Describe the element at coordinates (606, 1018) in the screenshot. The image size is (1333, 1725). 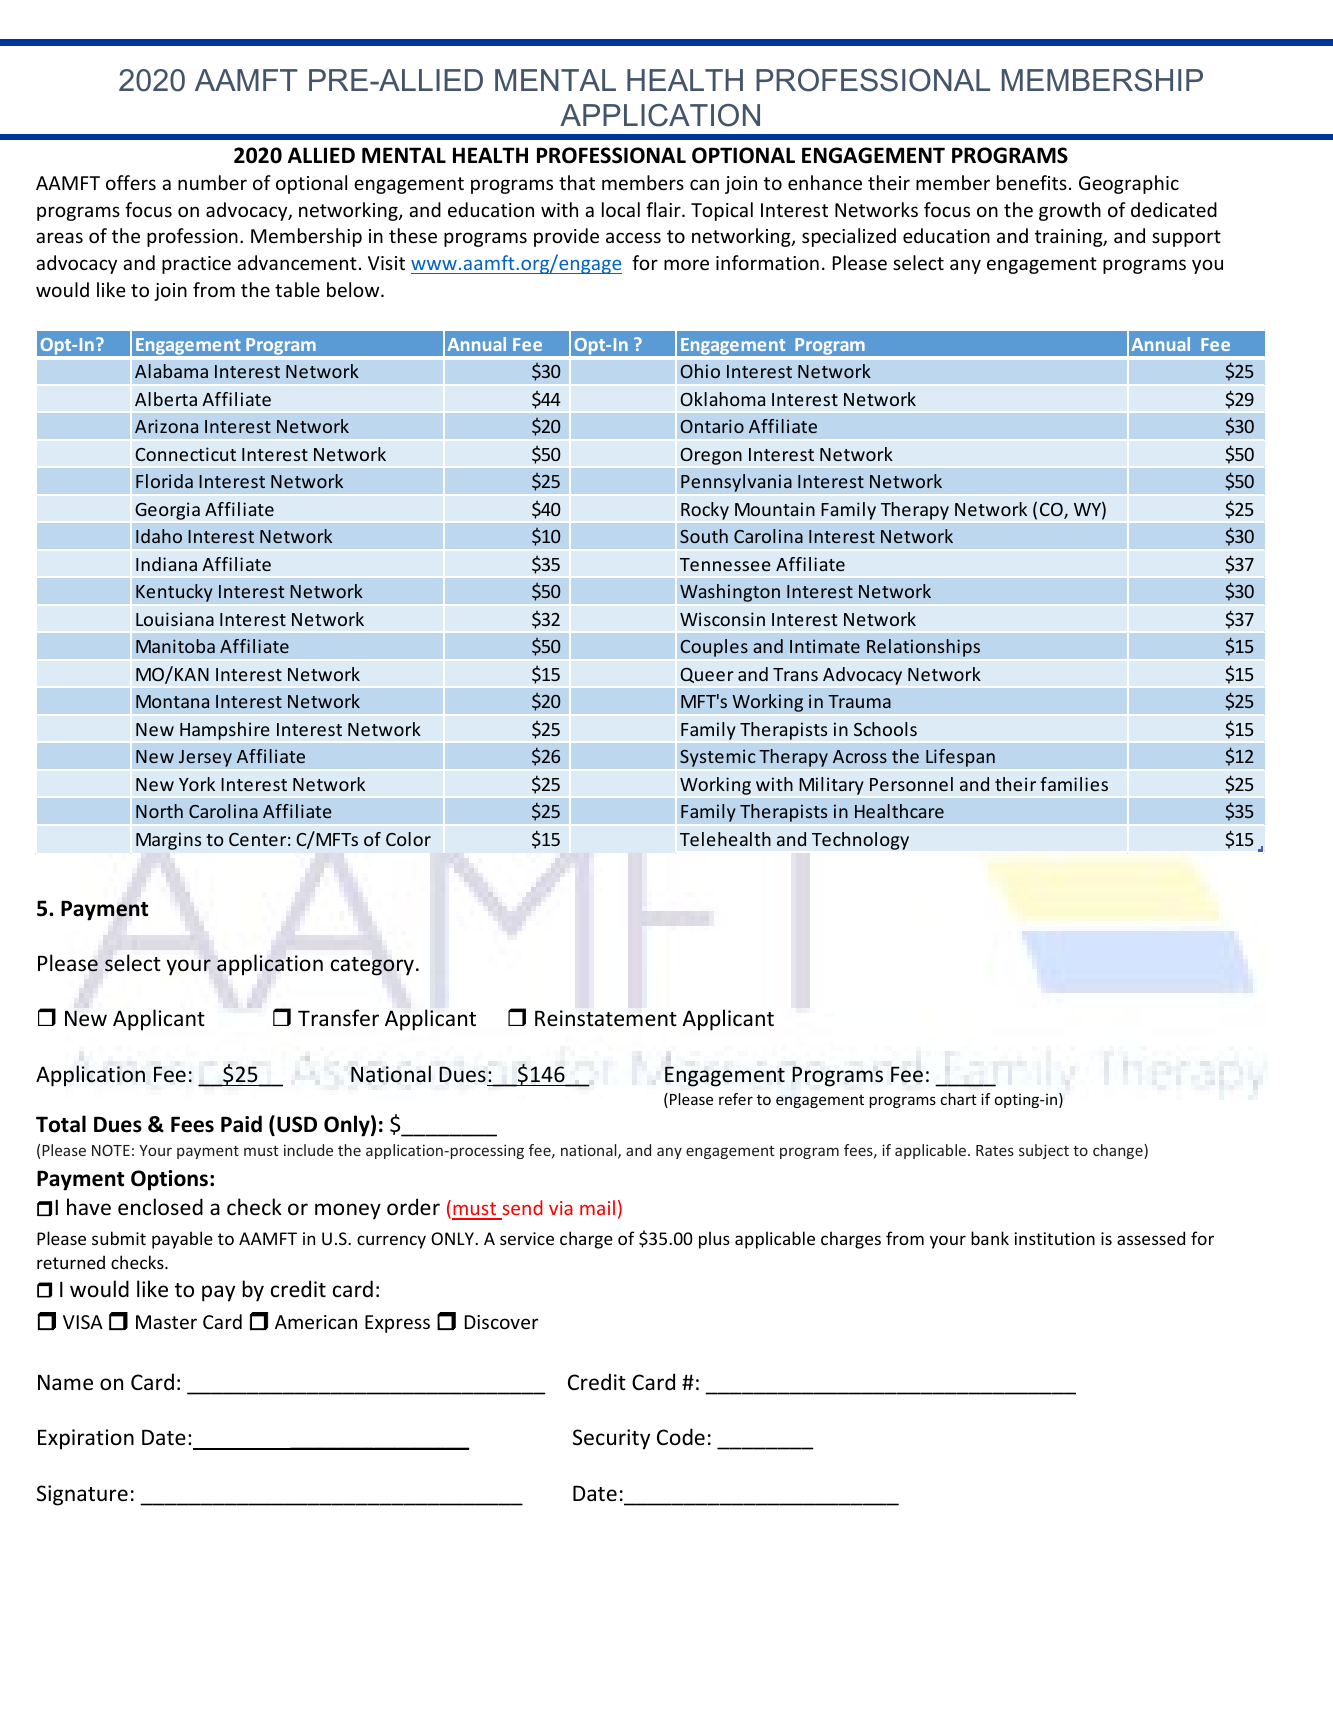
I see `Reinstatement` at that location.
